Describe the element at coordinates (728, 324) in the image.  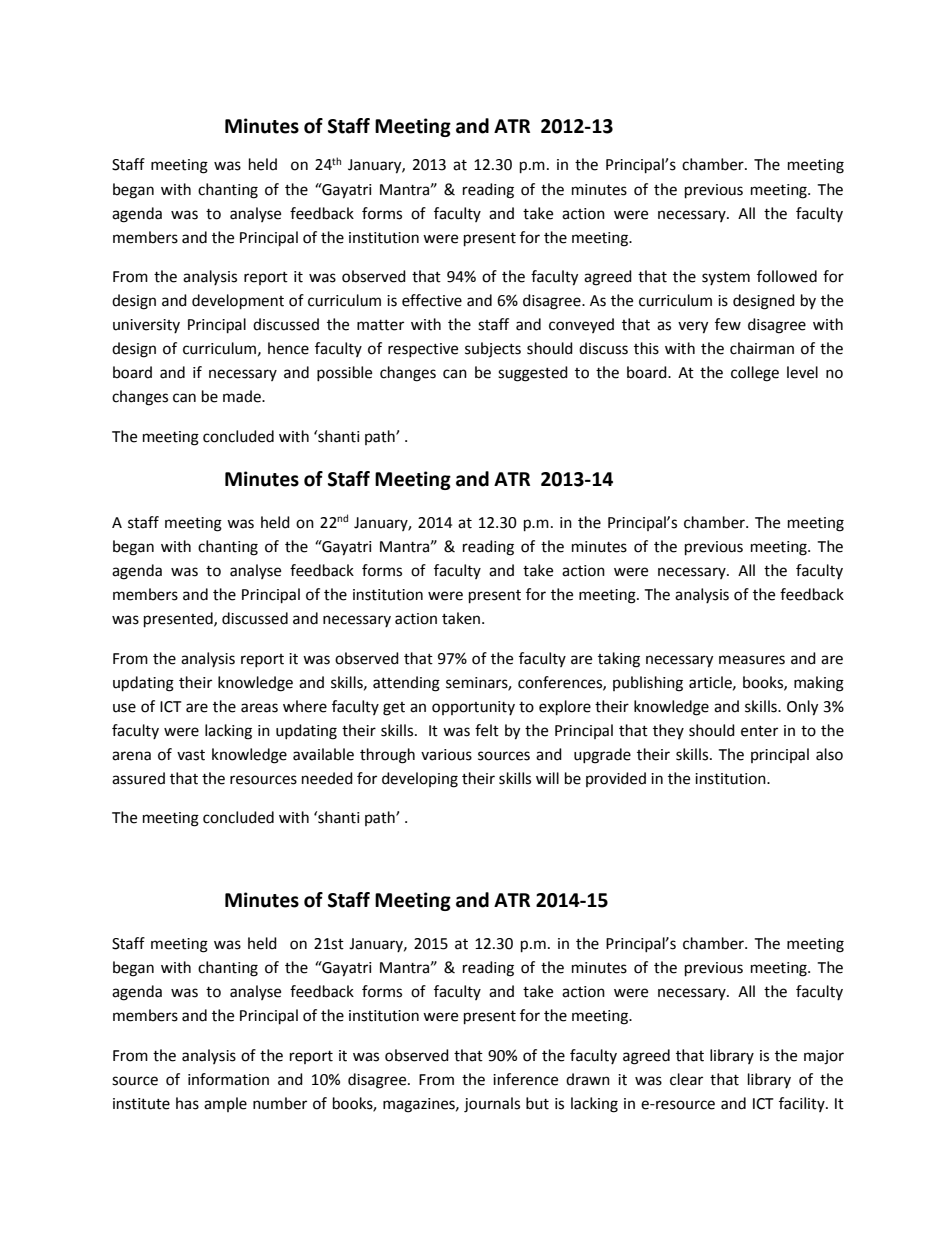
I see `few` at that location.
